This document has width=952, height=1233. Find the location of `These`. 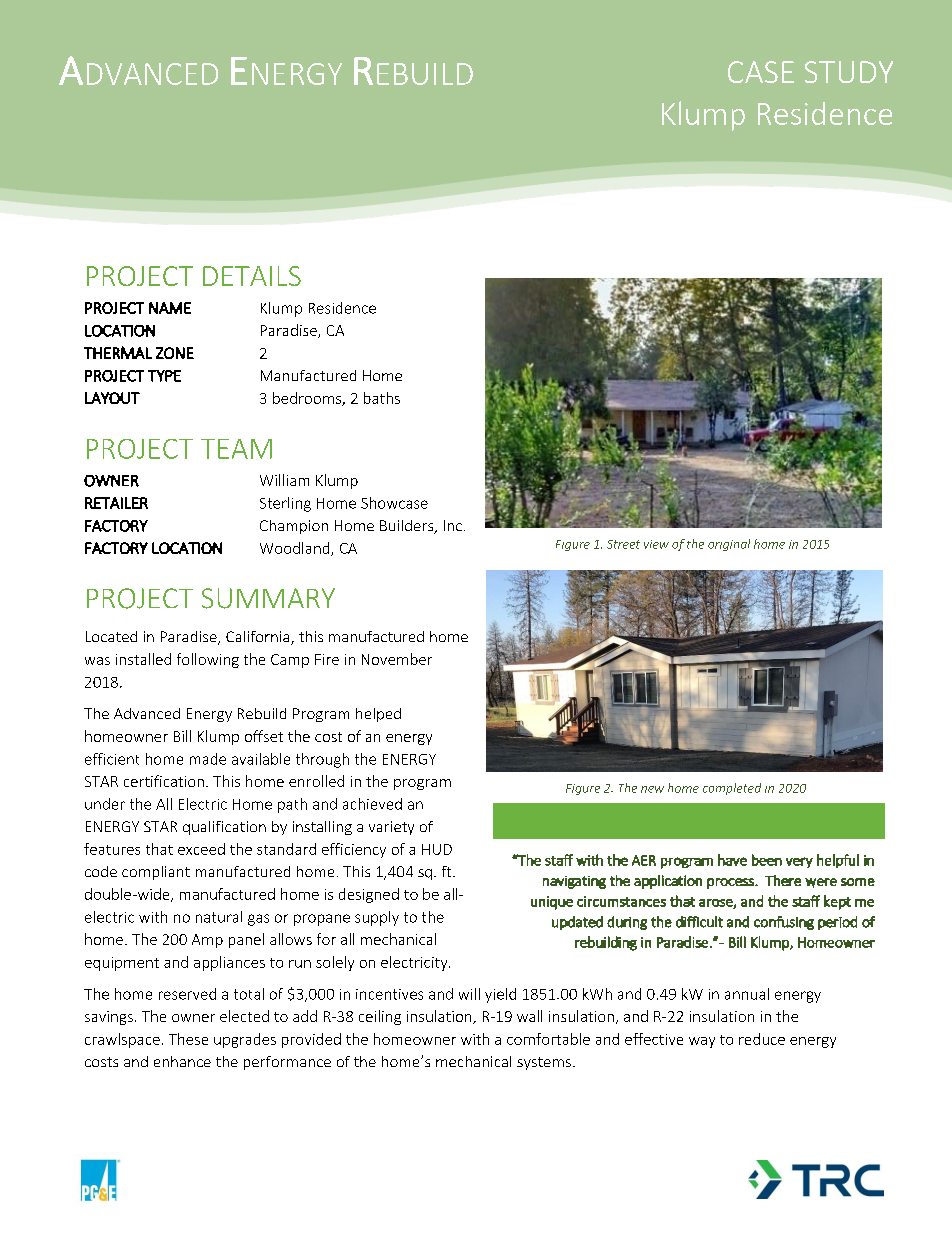

These is located at coordinates (188, 1039).
